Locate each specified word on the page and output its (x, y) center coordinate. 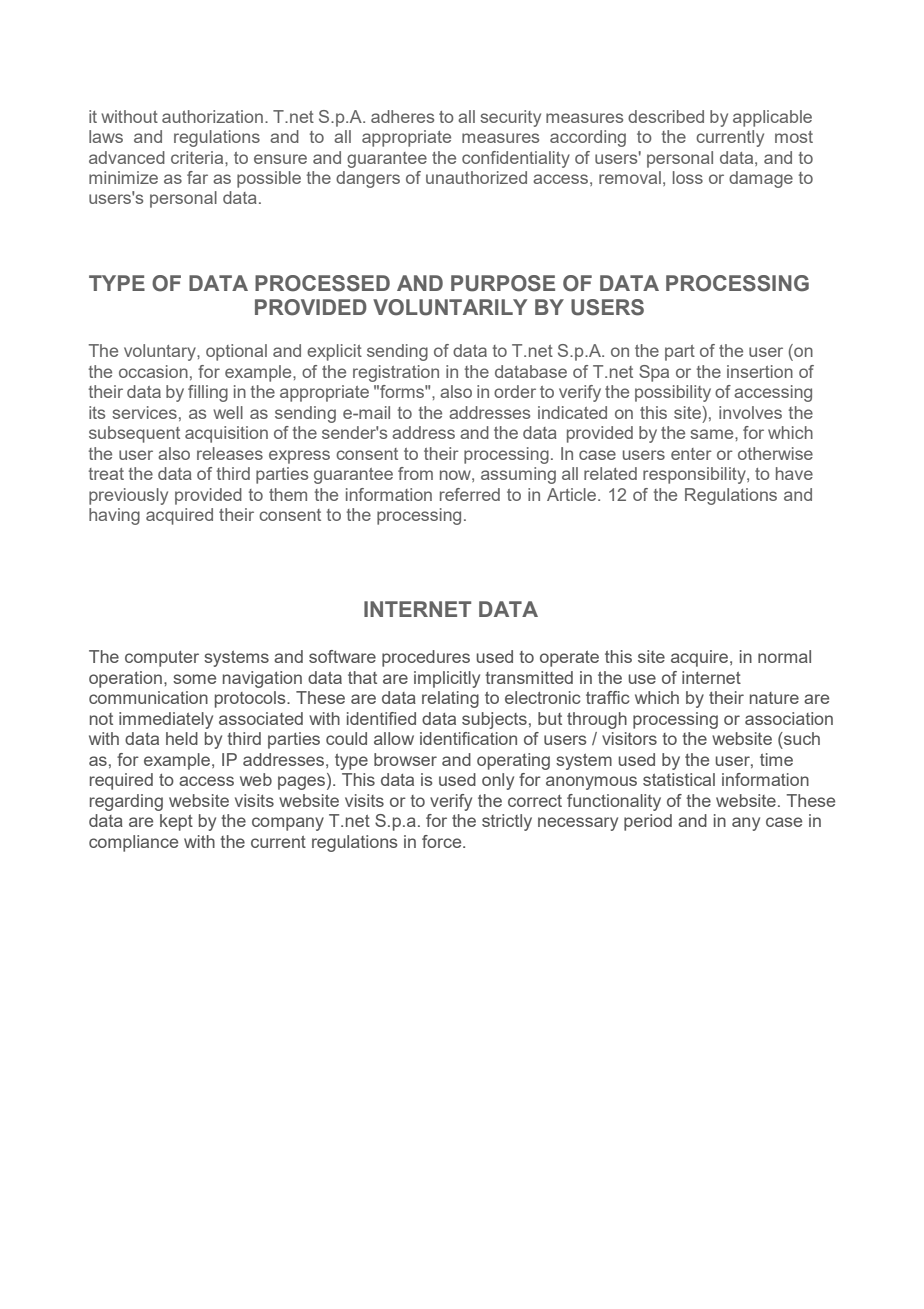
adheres (402, 116)
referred (470, 494)
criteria (198, 157)
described (666, 116)
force (443, 841)
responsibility (695, 475)
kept (176, 822)
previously (128, 496)
